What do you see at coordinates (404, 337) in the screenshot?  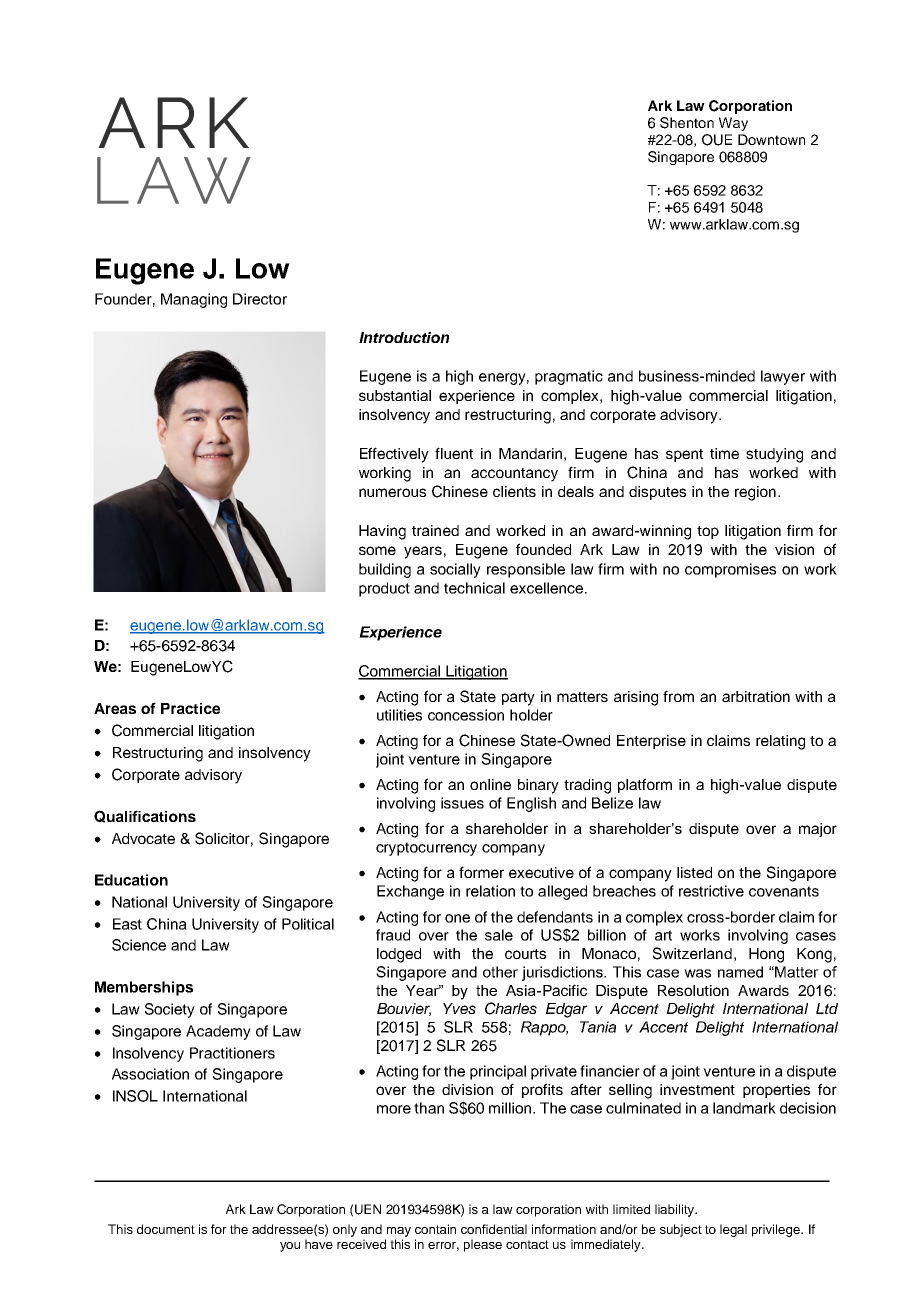 I see `Introduction` at bounding box center [404, 337].
